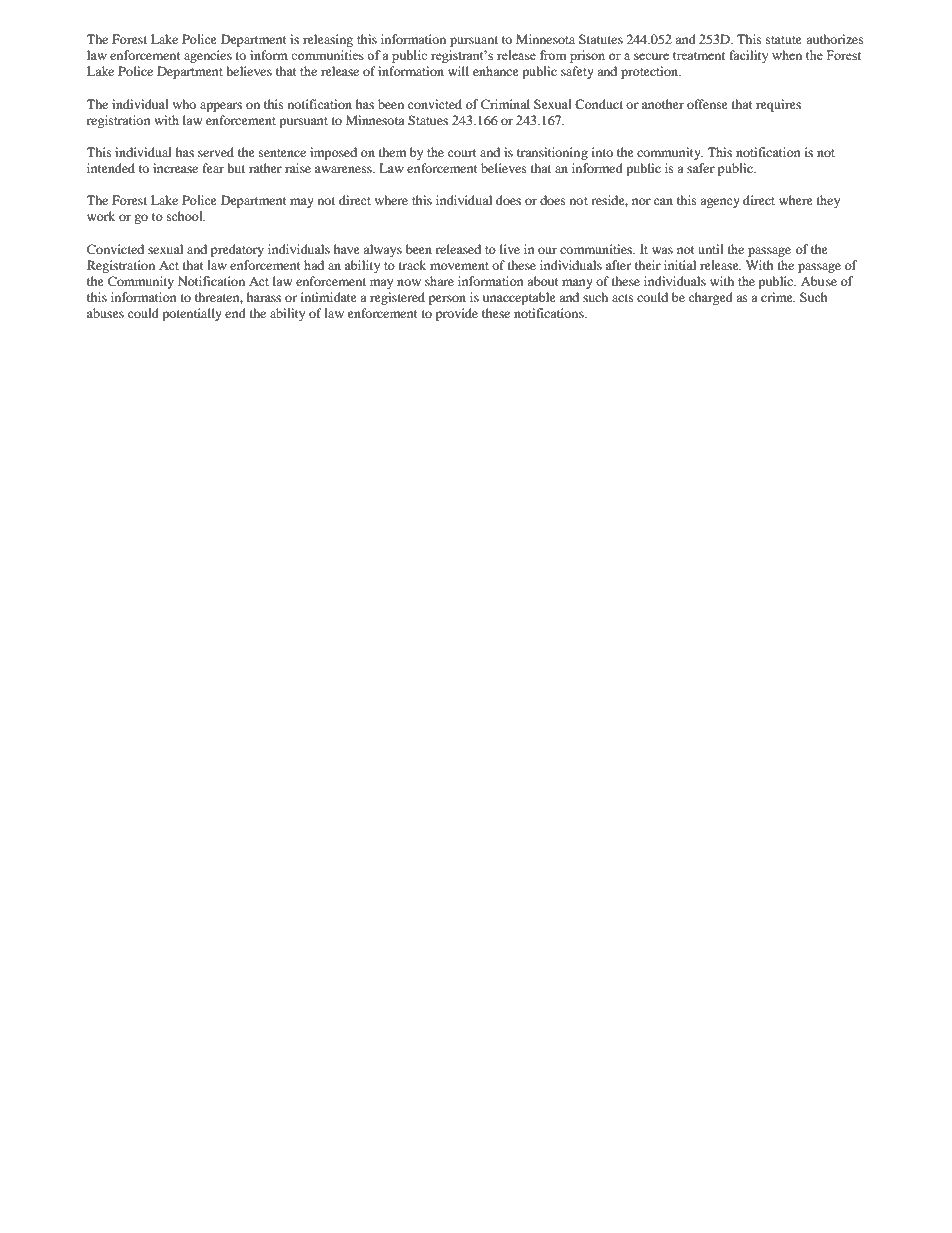  Describe the element at coordinates (701, 168) in the image. I see `safer` at that location.
